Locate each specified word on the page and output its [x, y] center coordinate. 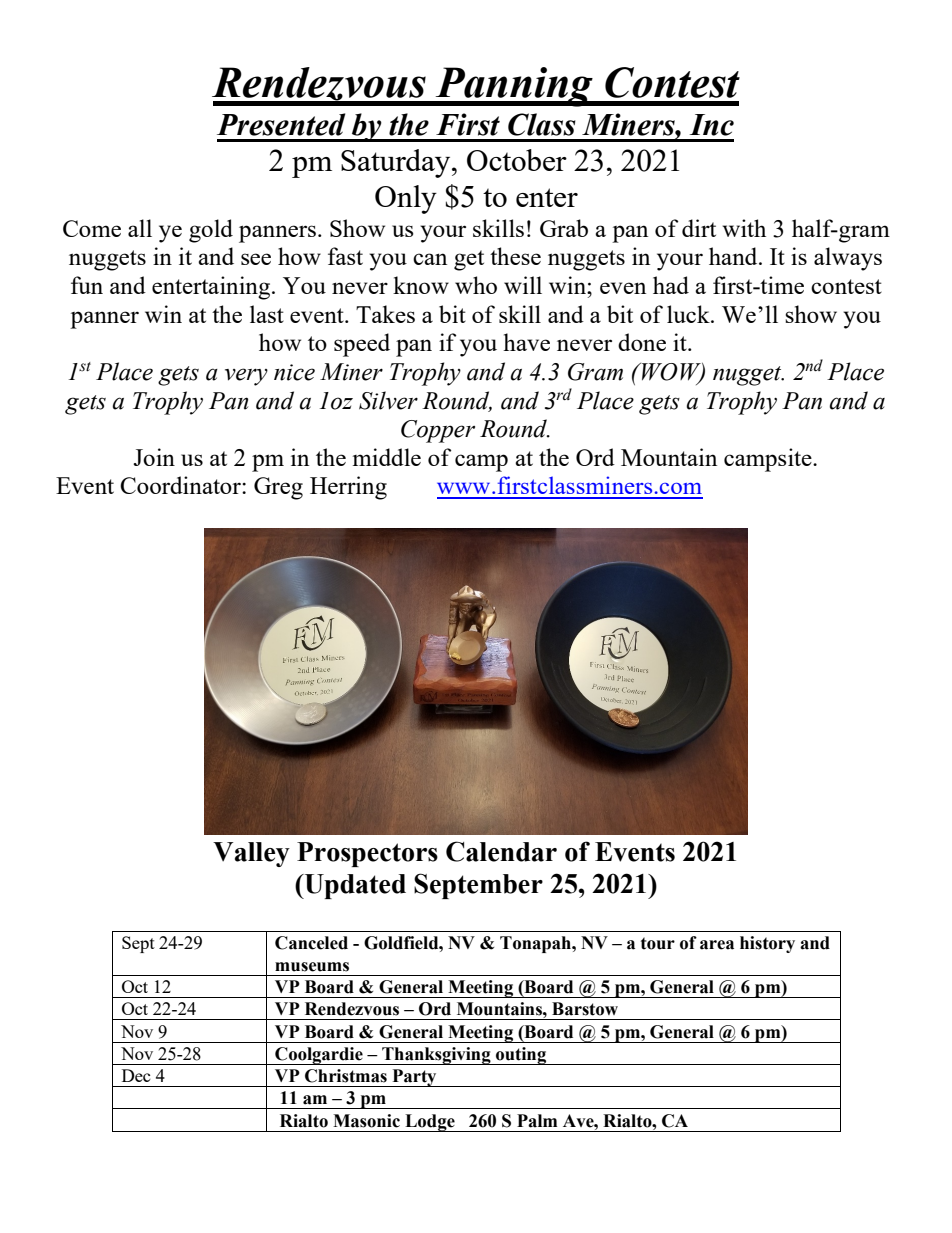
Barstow [585, 1009]
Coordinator [181, 485]
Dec [136, 1075]
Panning [514, 87]
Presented [281, 124]
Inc [711, 125]
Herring [348, 488]
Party [414, 1078]
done [642, 342]
